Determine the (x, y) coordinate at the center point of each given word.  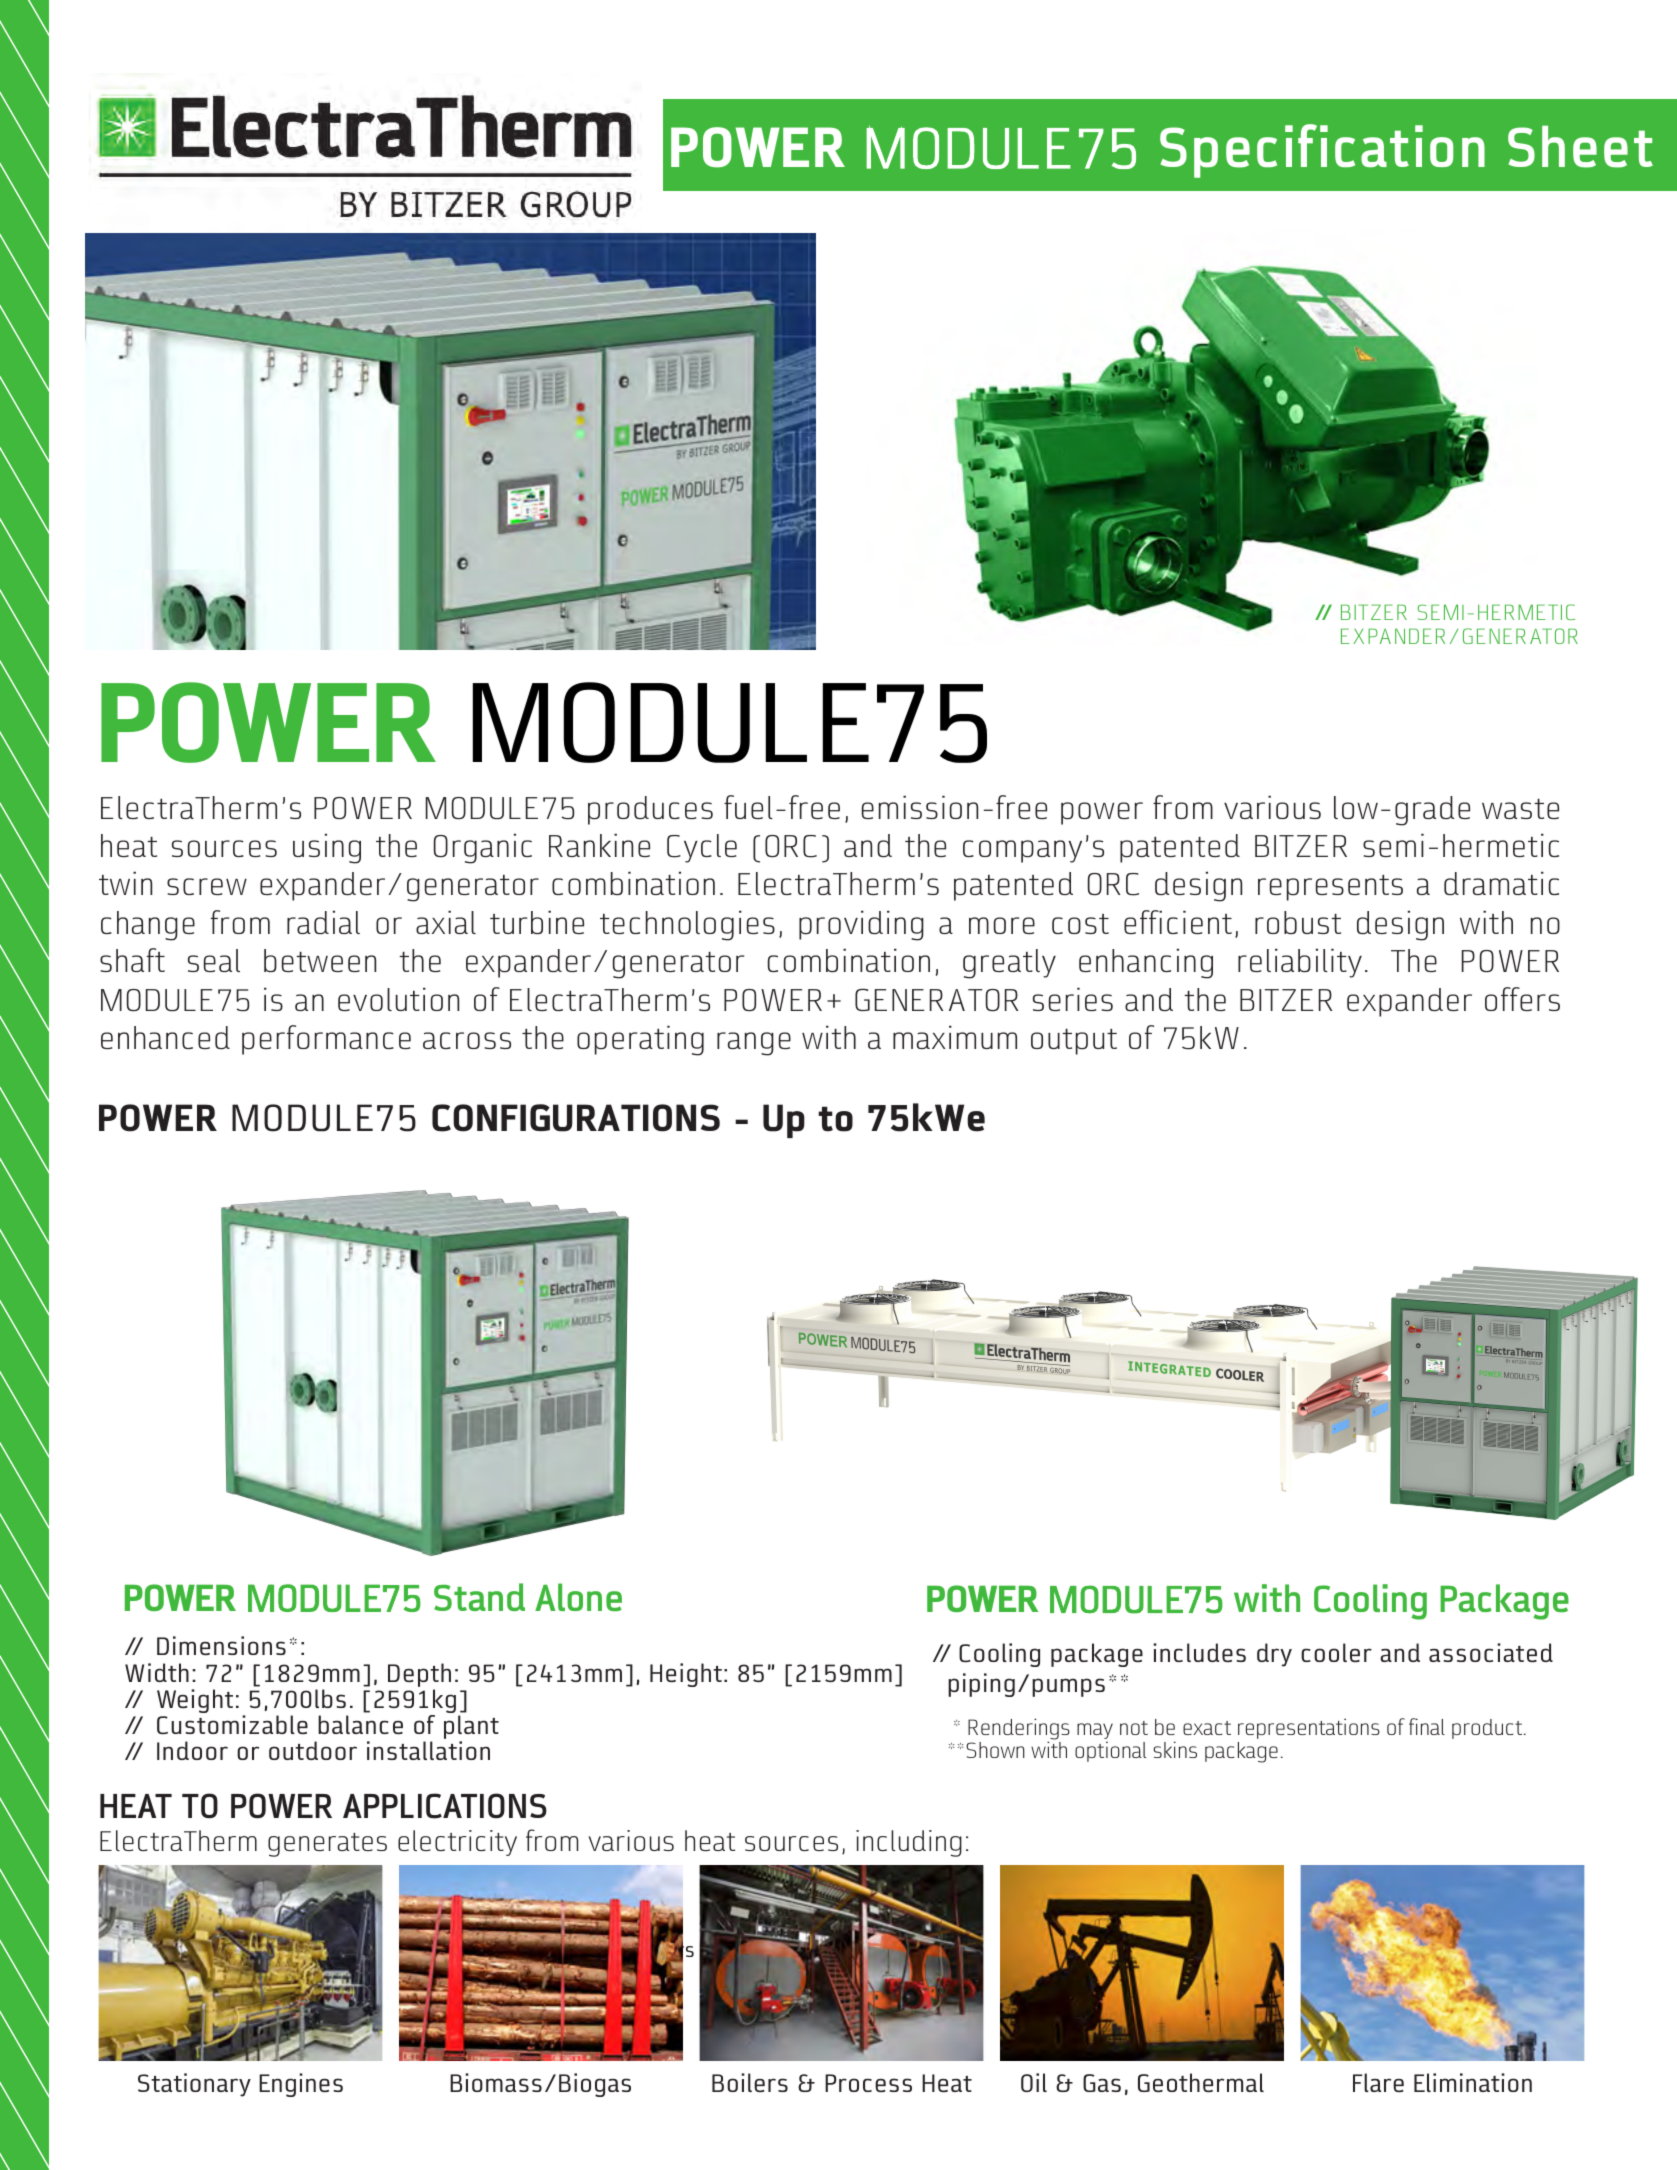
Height (686, 1675)
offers (1522, 999)
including (909, 1843)
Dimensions (221, 1645)
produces (650, 810)
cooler (1336, 1652)
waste (1520, 809)
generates (327, 1845)
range (754, 1044)
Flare (1378, 2082)
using (327, 849)
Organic (483, 849)
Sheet (1580, 146)
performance (326, 1040)
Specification (1322, 151)
